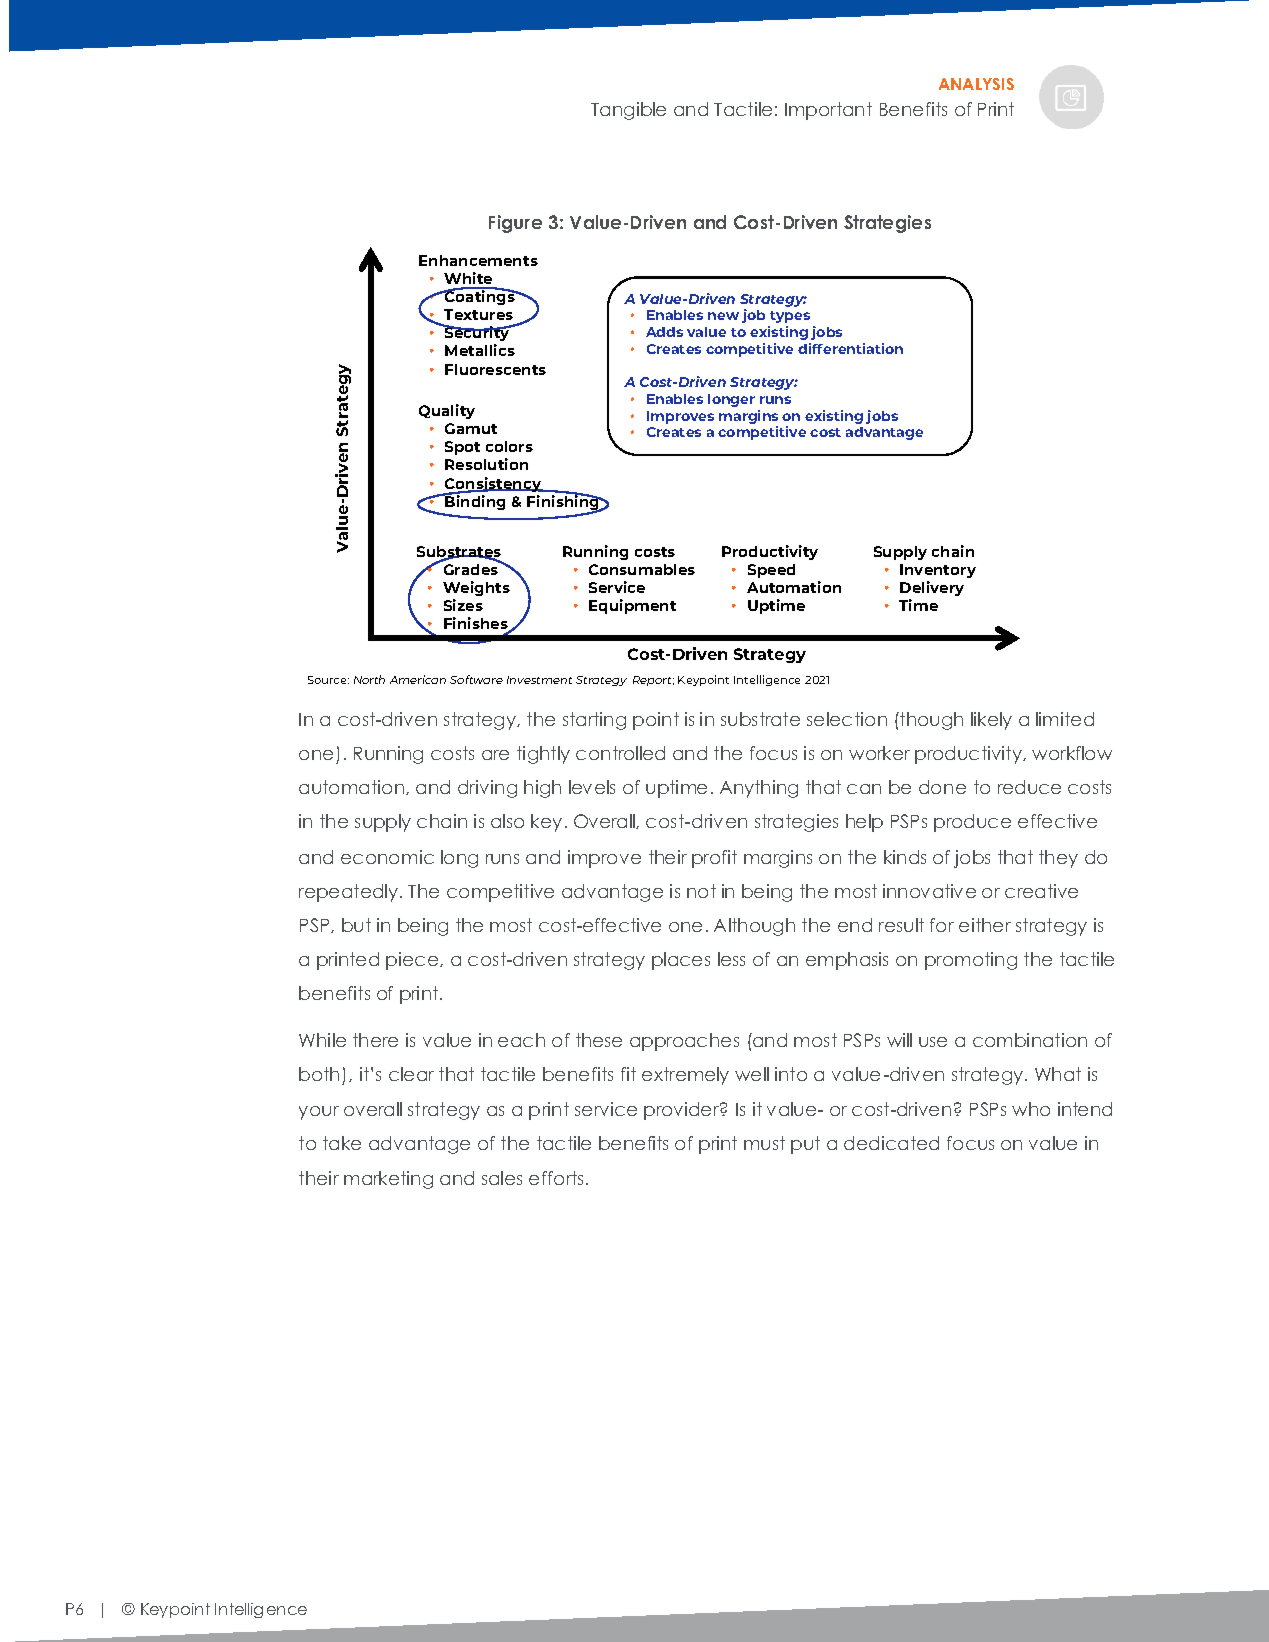 This document has width=1269, height=1642. I want to click on Figure, so click(515, 224).
